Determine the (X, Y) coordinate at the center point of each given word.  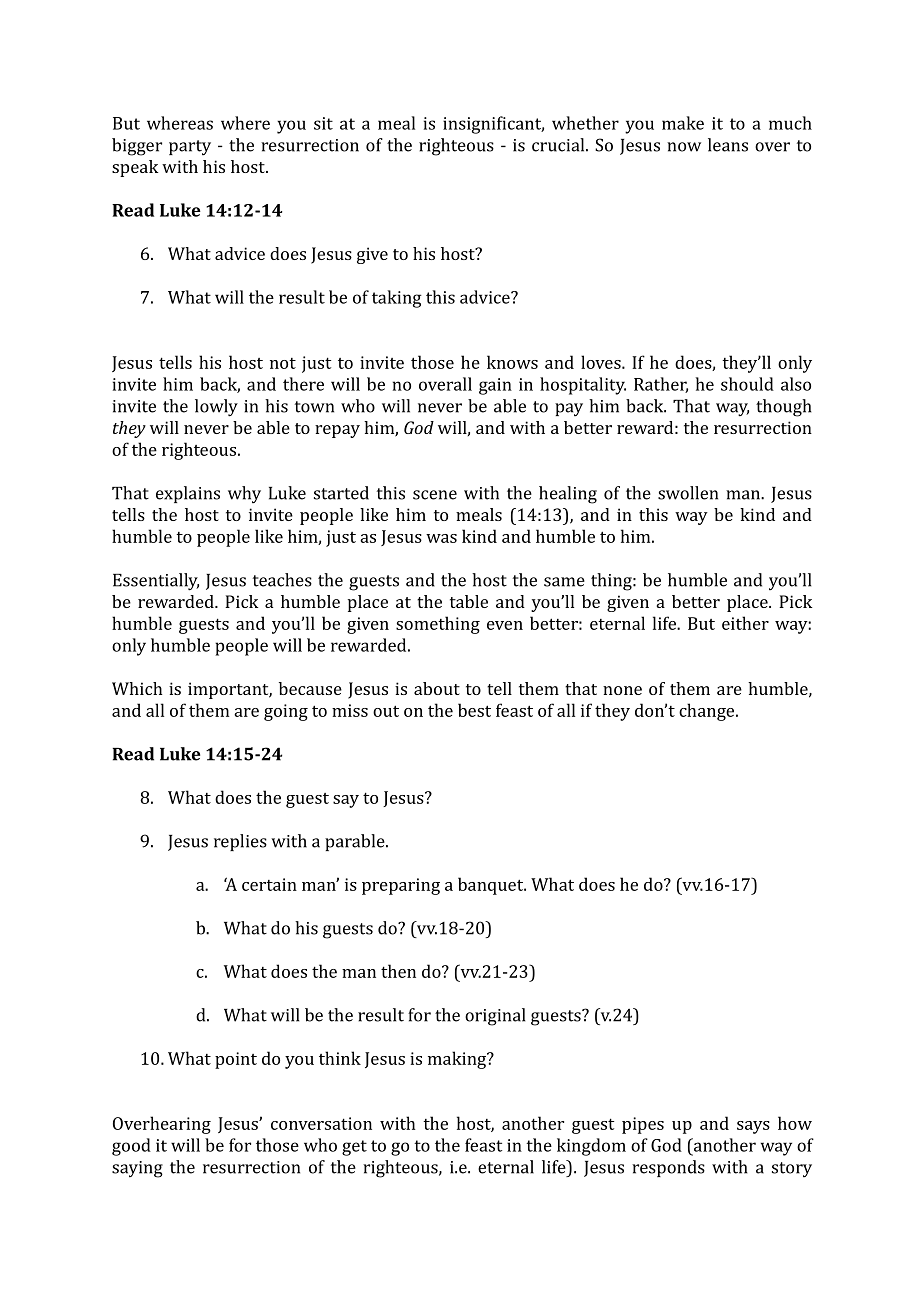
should (747, 384)
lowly (216, 408)
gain (495, 386)
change (708, 712)
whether (585, 123)
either (745, 623)
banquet (492, 886)
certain (269, 884)
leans (728, 145)
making (458, 1060)
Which (137, 688)
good (131, 1147)
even (505, 625)
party (190, 147)
